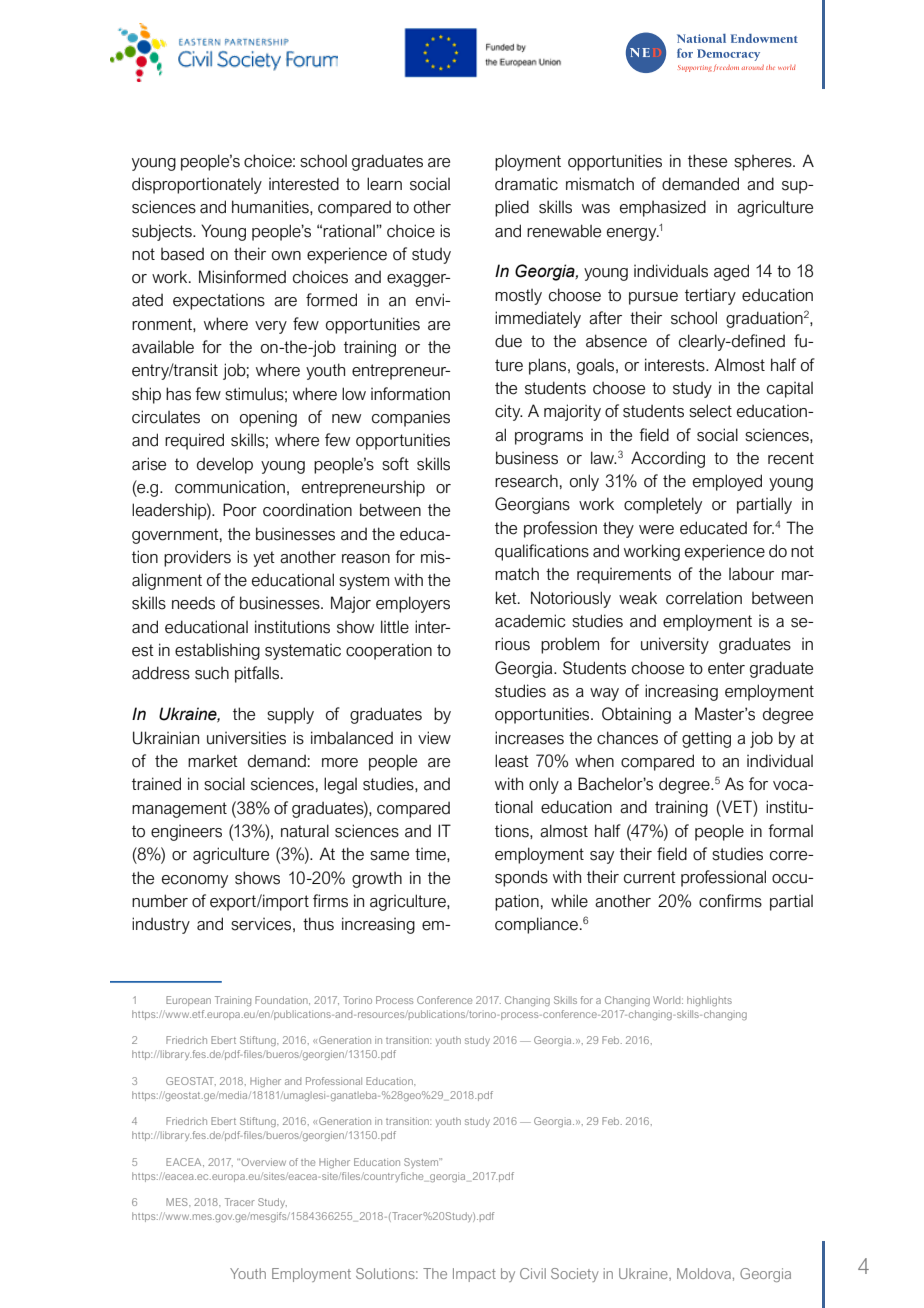 Image resolution: width=924 pixels, height=1308 pixels. What do you see at coordinates (709, 1001) in the screenshot?
I see `highlights` at bounding box center [709, 1001].
